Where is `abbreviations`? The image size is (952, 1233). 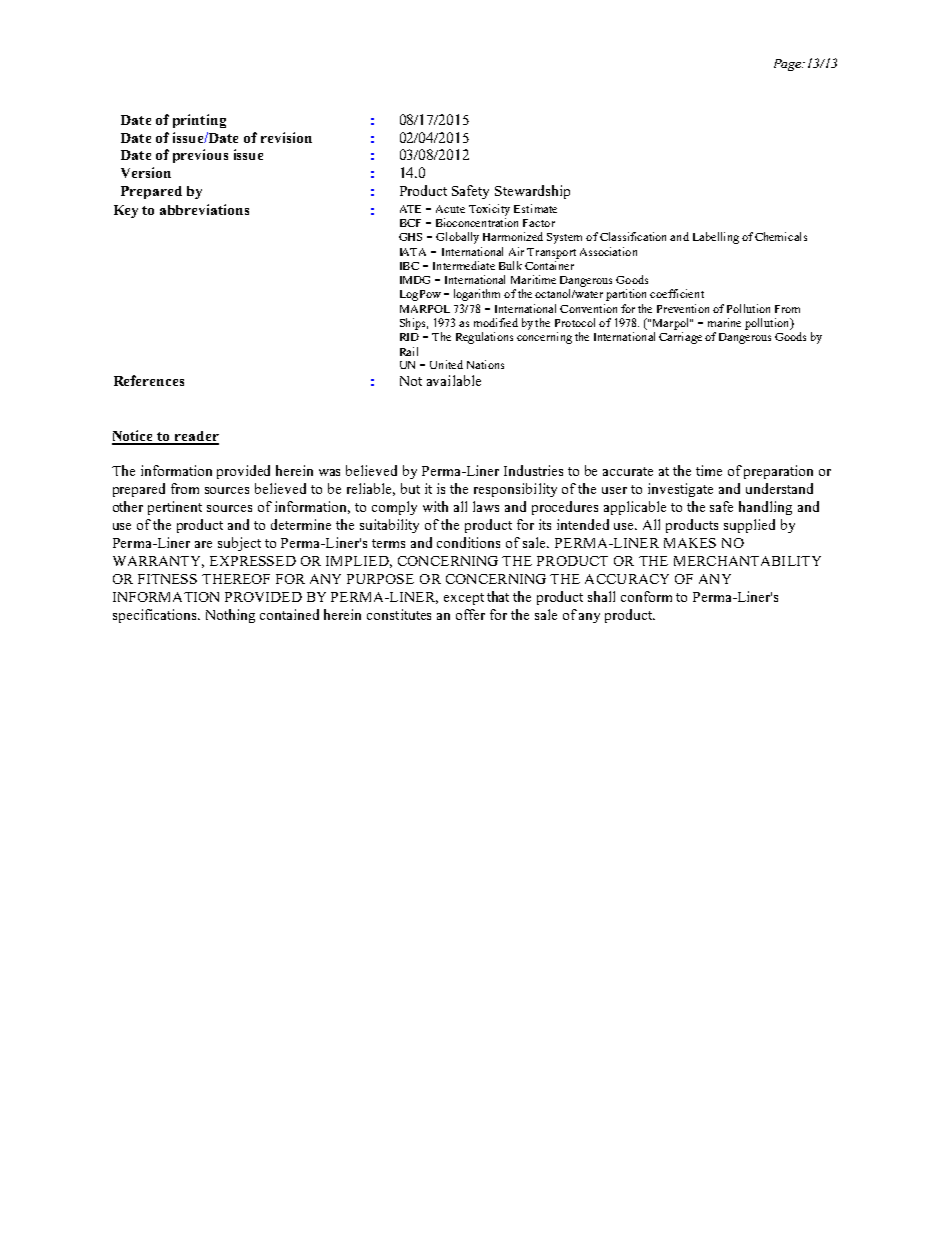 abbreviations is located at coordinates (204, 209).
